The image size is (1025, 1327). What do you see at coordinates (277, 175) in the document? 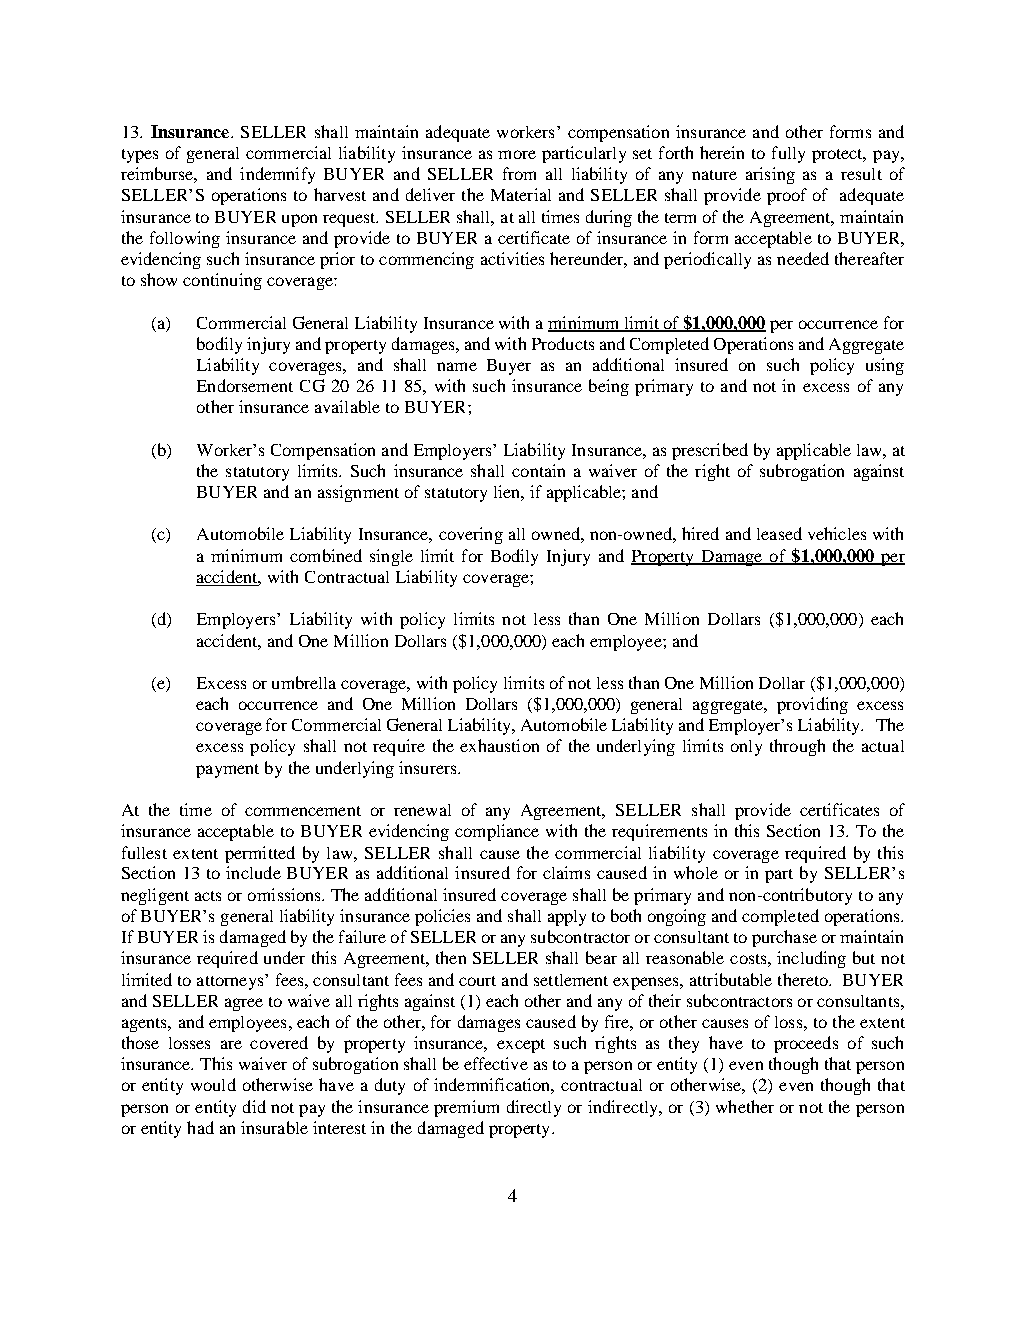
I see `indemnify` at bounding box center [277, 175].
